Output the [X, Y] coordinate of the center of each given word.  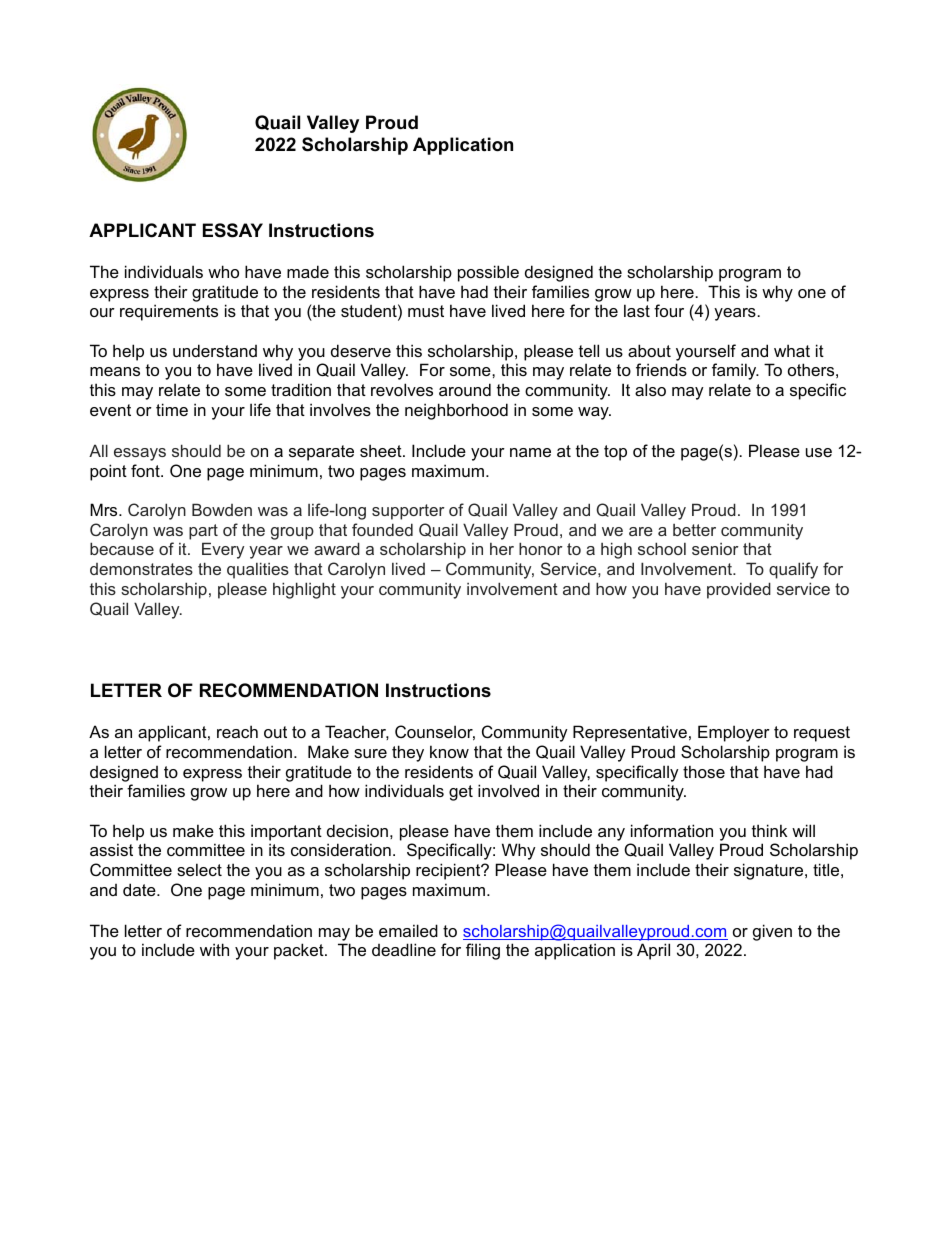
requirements [169, 312]
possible [488, 273]
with [214, 949]
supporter [408, 512]
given [772, 932]
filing [483, 951]
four [669, 310]
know [449, 751]
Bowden [222, 509]
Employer [734, 733]
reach [237, 731]
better [694, 530]
